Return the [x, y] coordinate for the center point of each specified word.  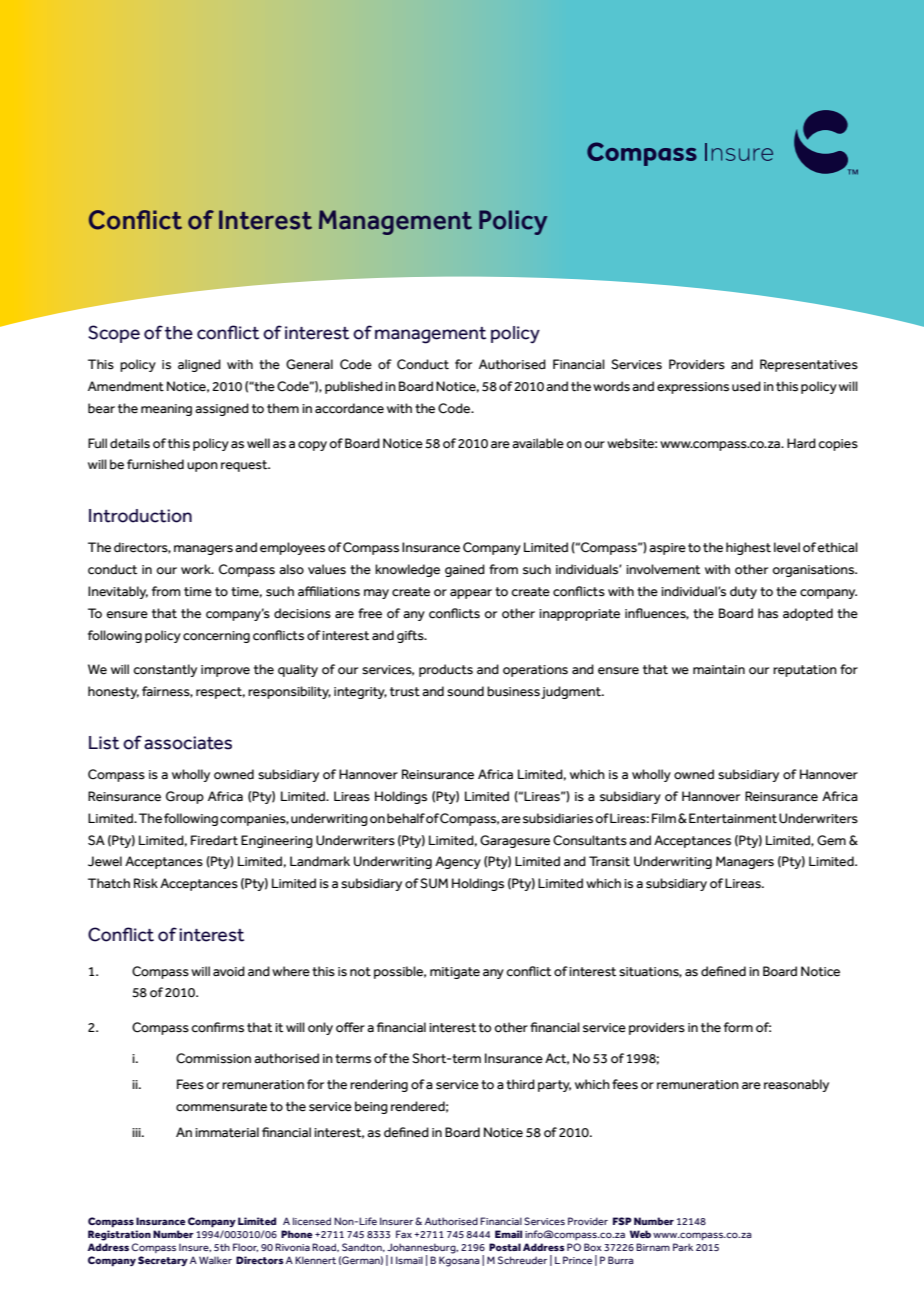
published [354, 387]
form [738, 1027]
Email [508, 1234]
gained [465, 570]
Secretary [163, 1261]
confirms [217, 1027]
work [197, 569]
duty [743, 592]
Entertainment [733, 818]
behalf [406, 818]
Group [185, 797]
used [746, 386]
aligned [199, 365]
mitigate [455, 973]
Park [683, 1247]
